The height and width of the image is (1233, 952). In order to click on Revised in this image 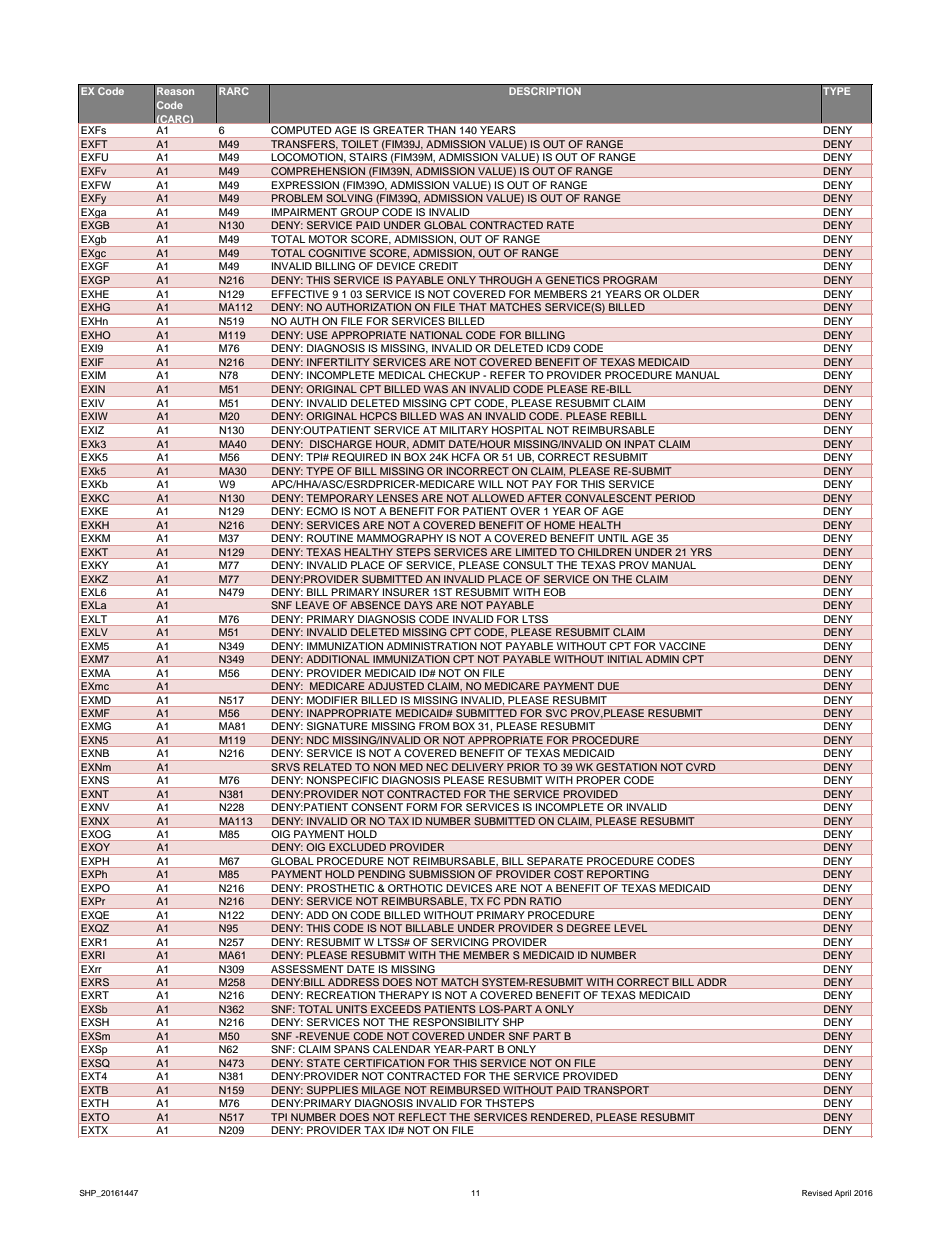, I will do `click(817, 1193)`.
